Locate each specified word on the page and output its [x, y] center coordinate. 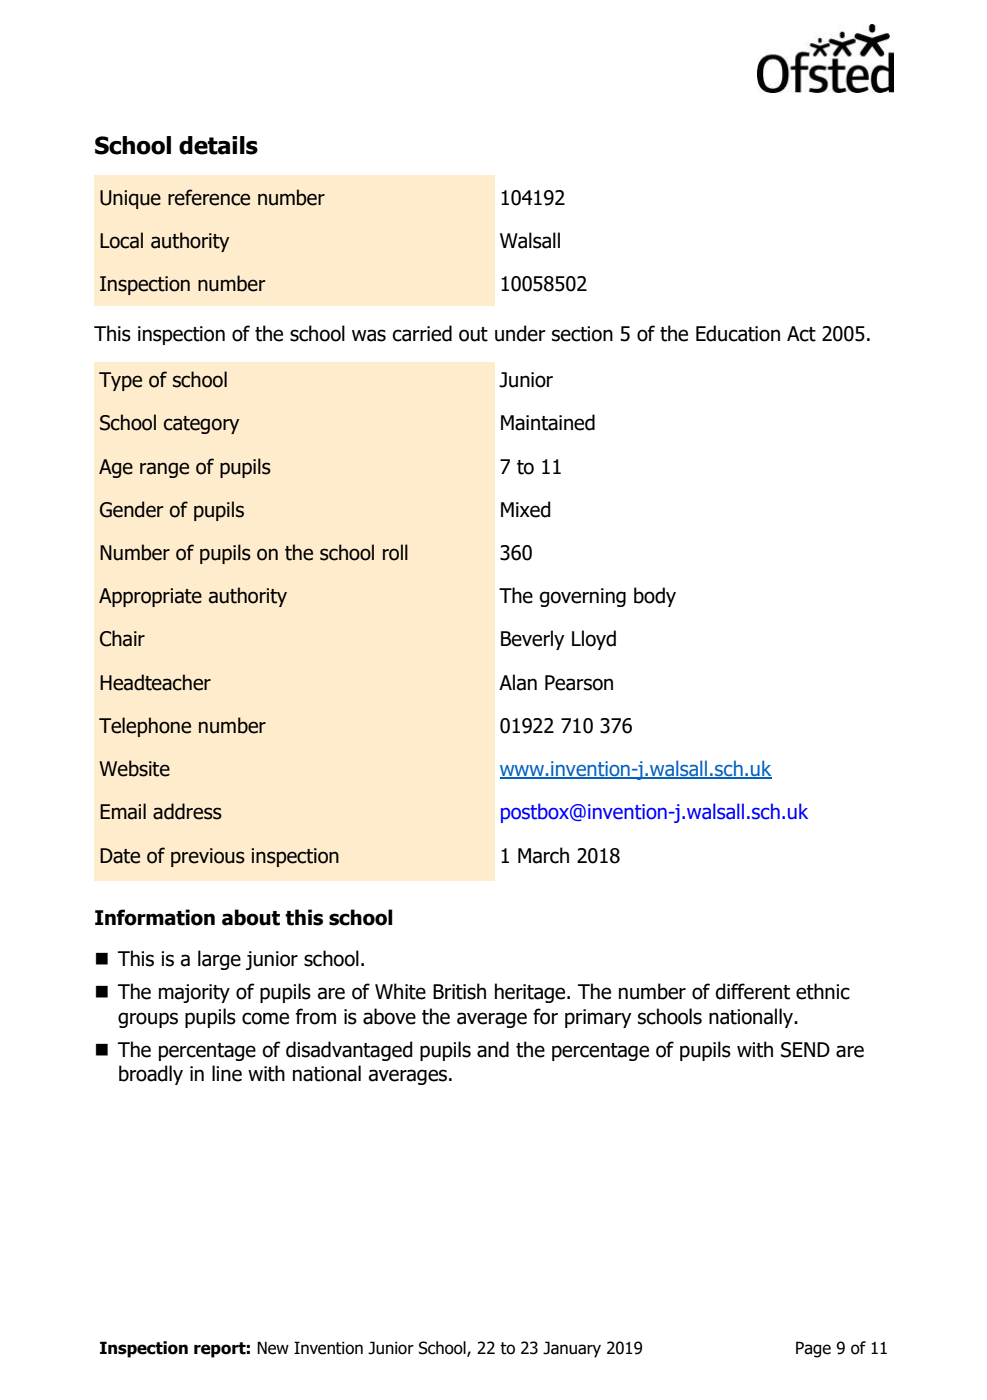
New [273, 1348]
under [520, 333]
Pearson [579, 683]
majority [194, 993]
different [752, 991]
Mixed [526, 509]
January [572, 1349]
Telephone [145, 727]
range [164, 470]
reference [209, 197]
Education [738, 333]
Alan [518, 682]
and [493, 1049]
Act [801, 334]
